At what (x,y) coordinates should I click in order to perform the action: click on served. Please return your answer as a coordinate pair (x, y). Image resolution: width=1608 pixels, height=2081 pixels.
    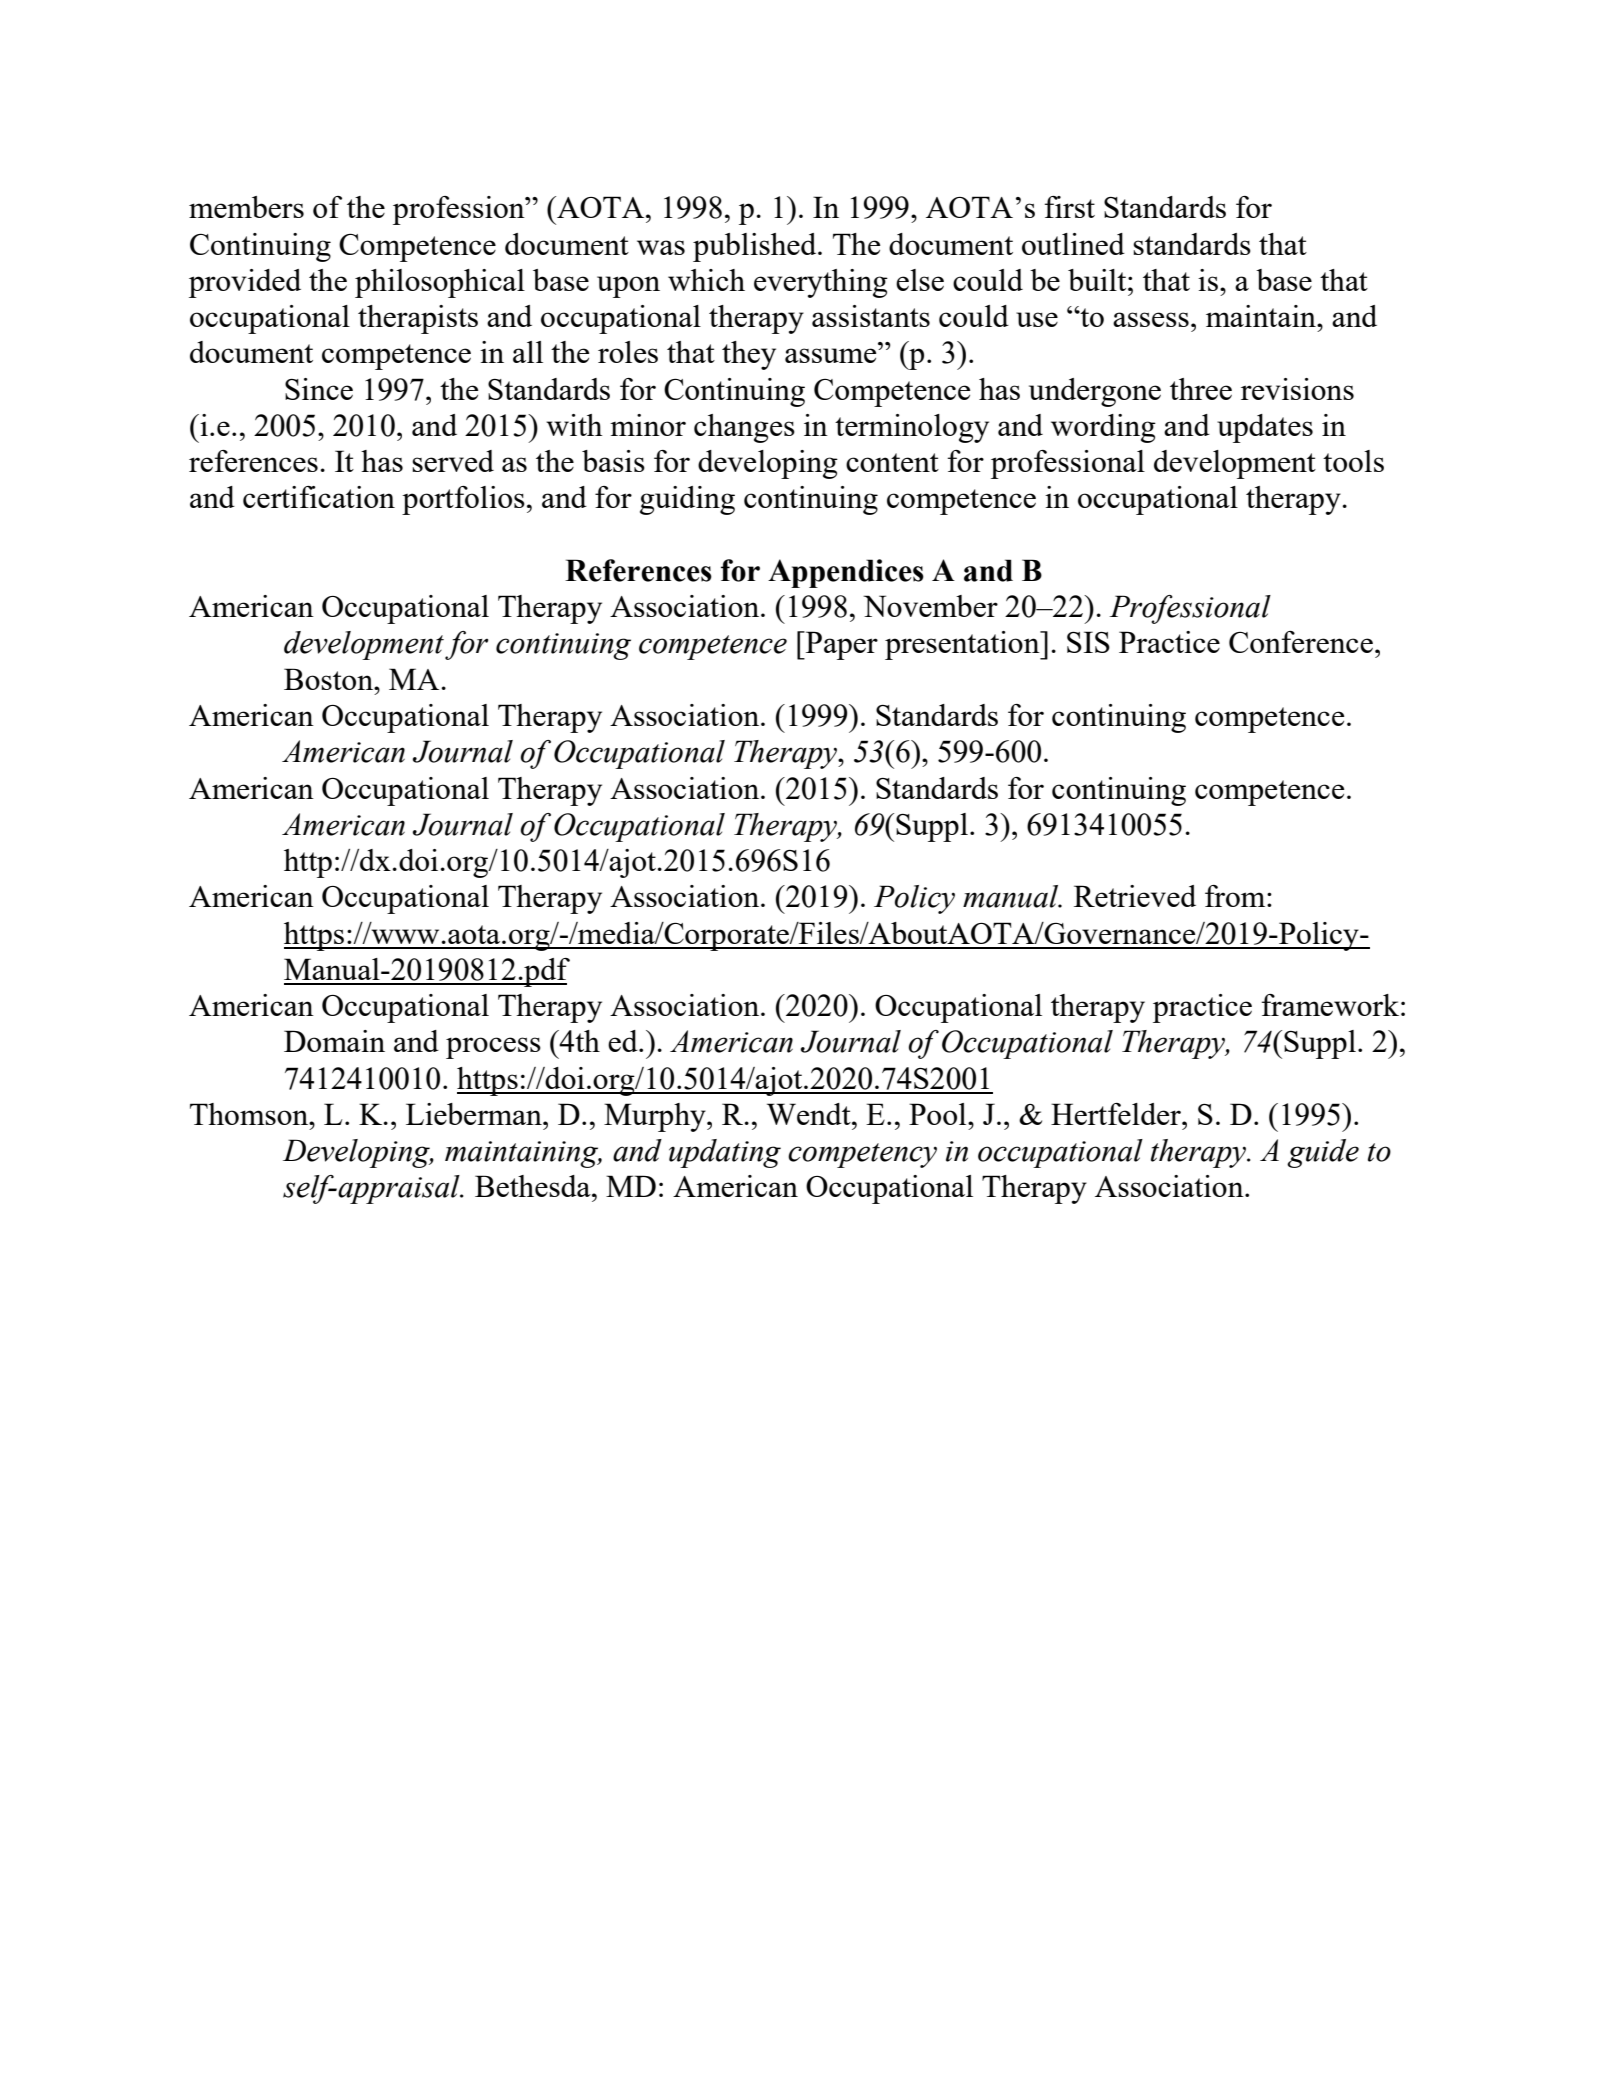
    Looking at the image, I should click on (453, 461).
